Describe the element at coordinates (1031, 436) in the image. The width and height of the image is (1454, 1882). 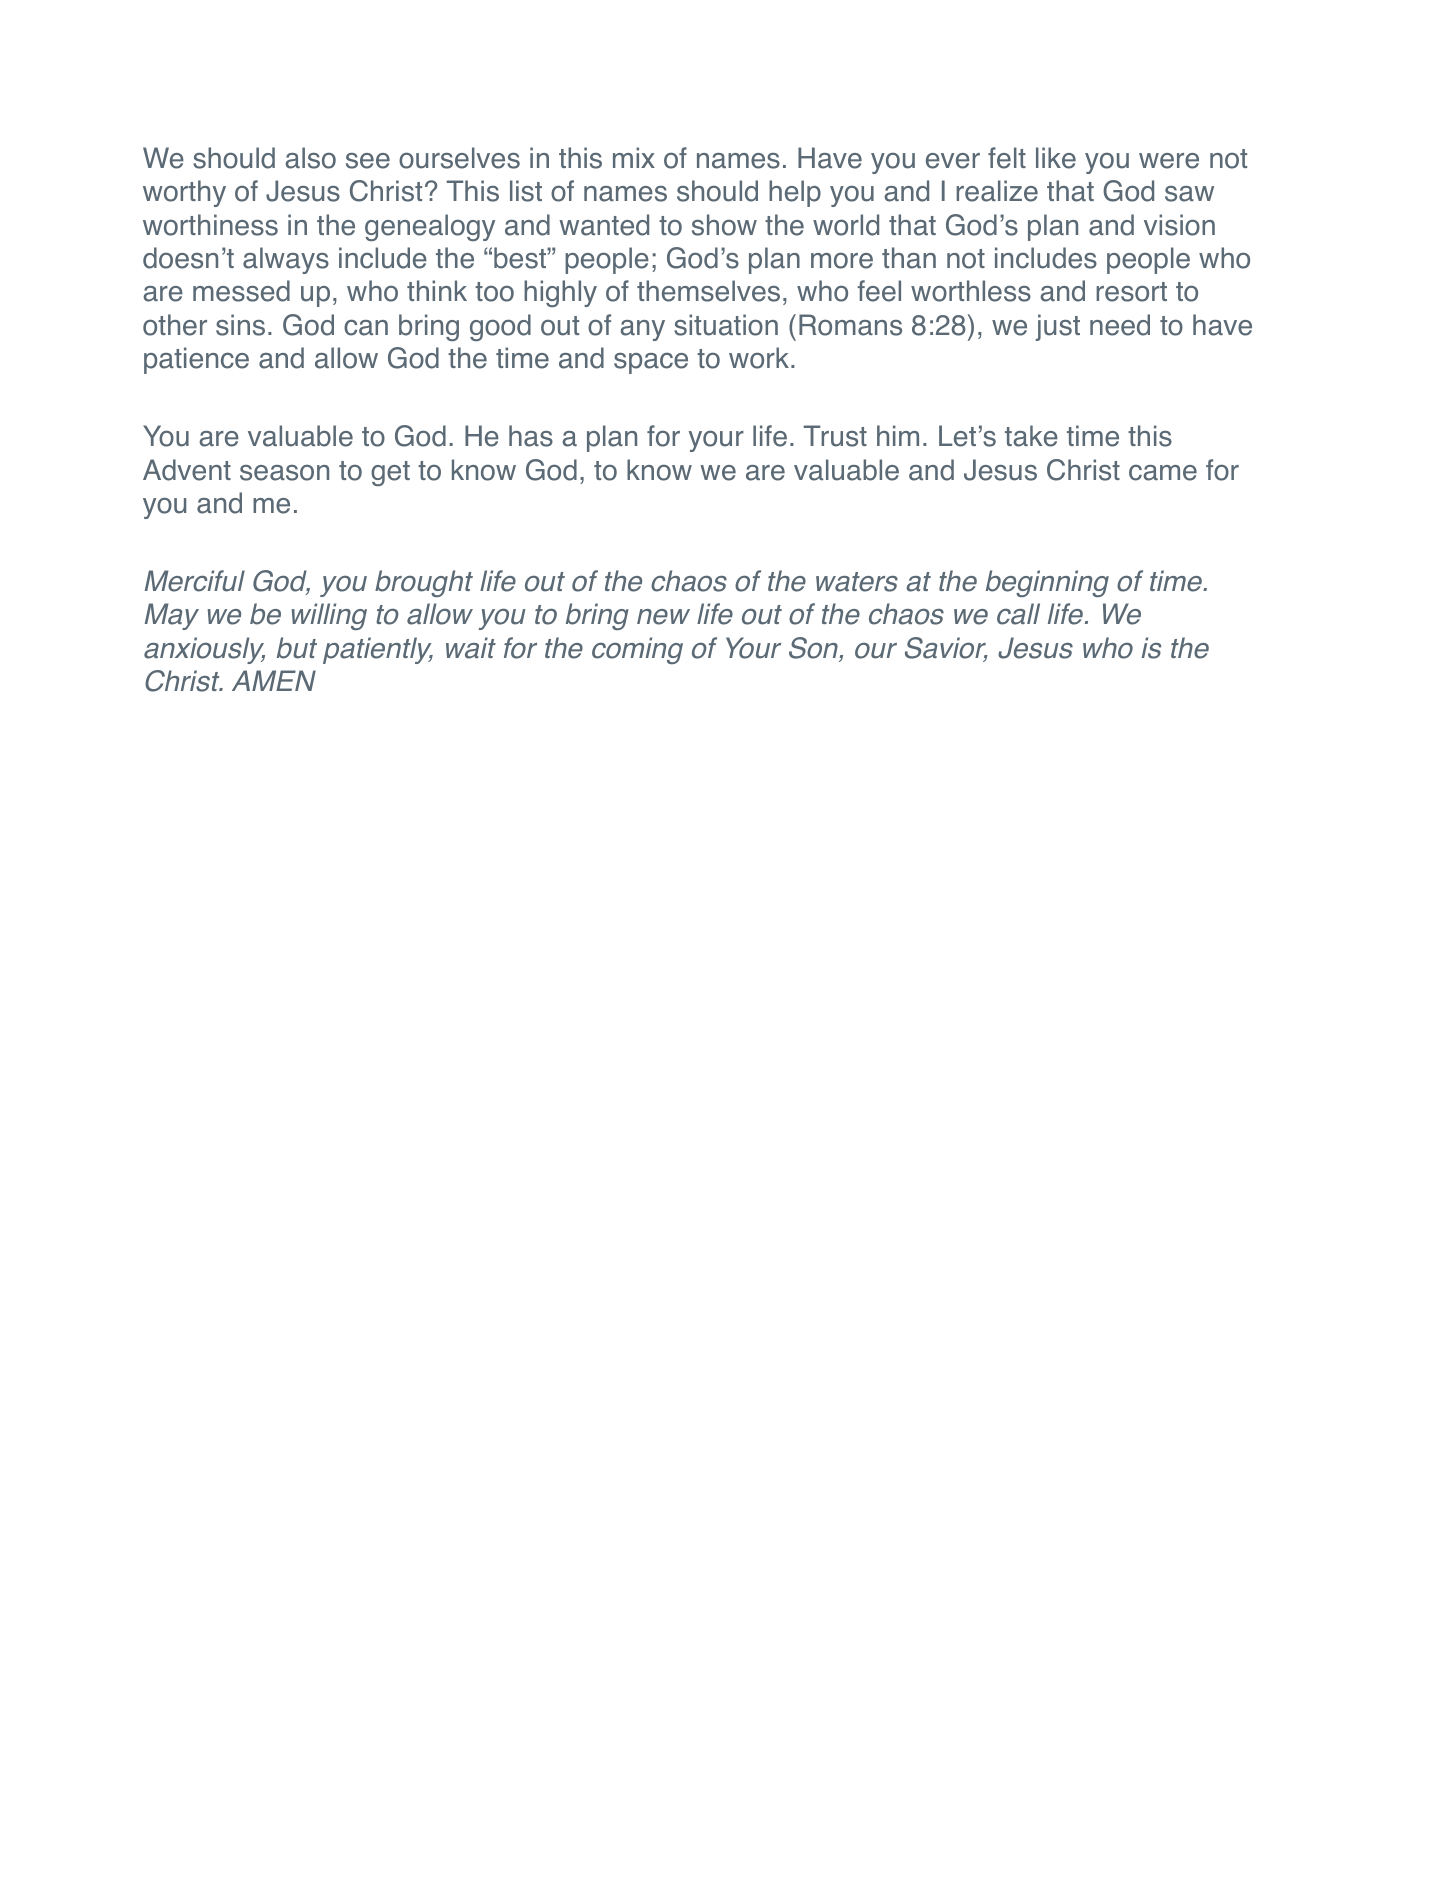
I see `take` at that location.
